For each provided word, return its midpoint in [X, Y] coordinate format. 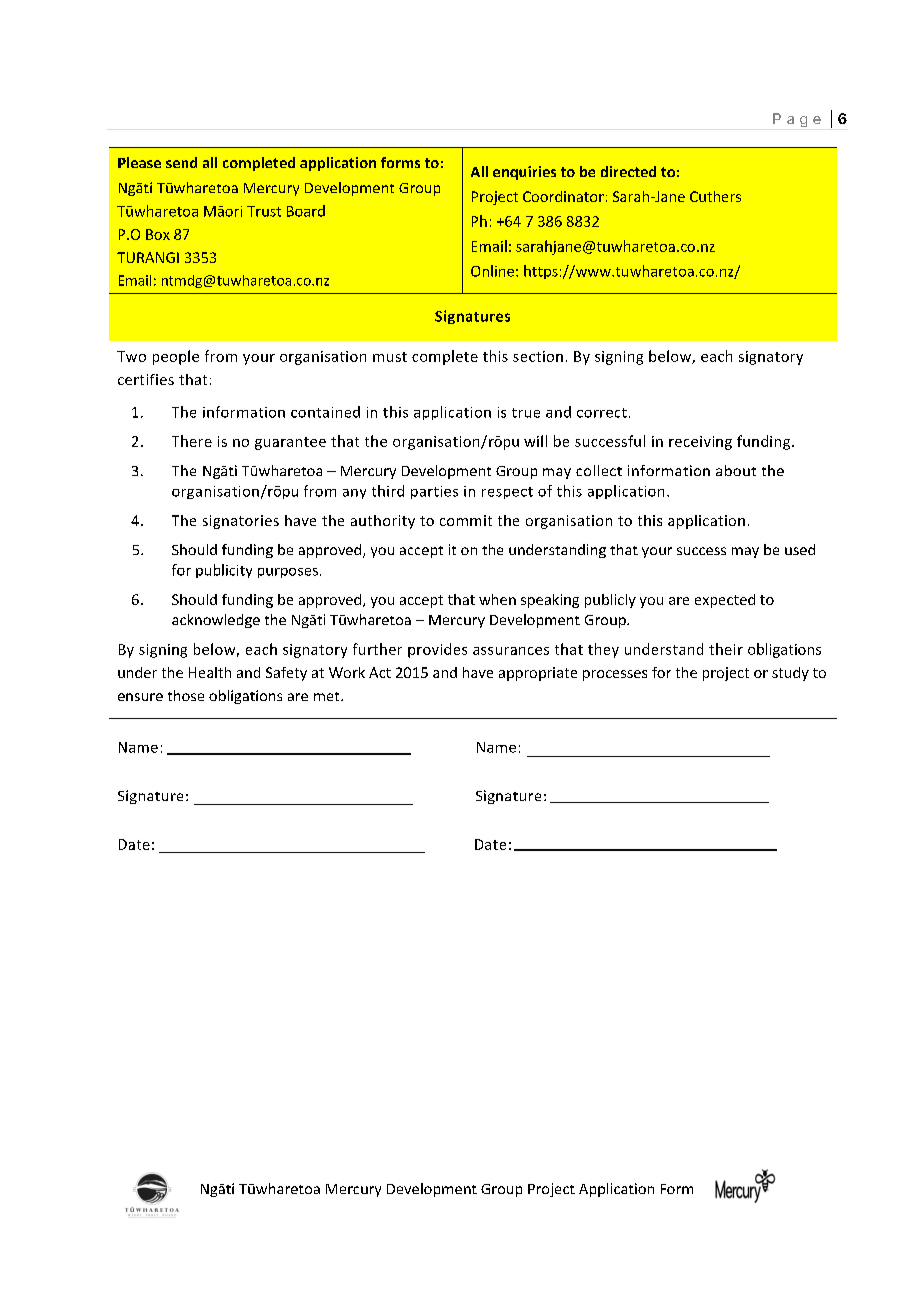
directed [628, 171]
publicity [224, 571]
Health [210, 672]
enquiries [524, 173]
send [181, 162]
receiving [700, 443]
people [176, 357]
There [192, 441]
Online [492, 271]
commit [466, 520]
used [800, 549]
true [526, 413]
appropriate [538, 674]
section [538, 356]
